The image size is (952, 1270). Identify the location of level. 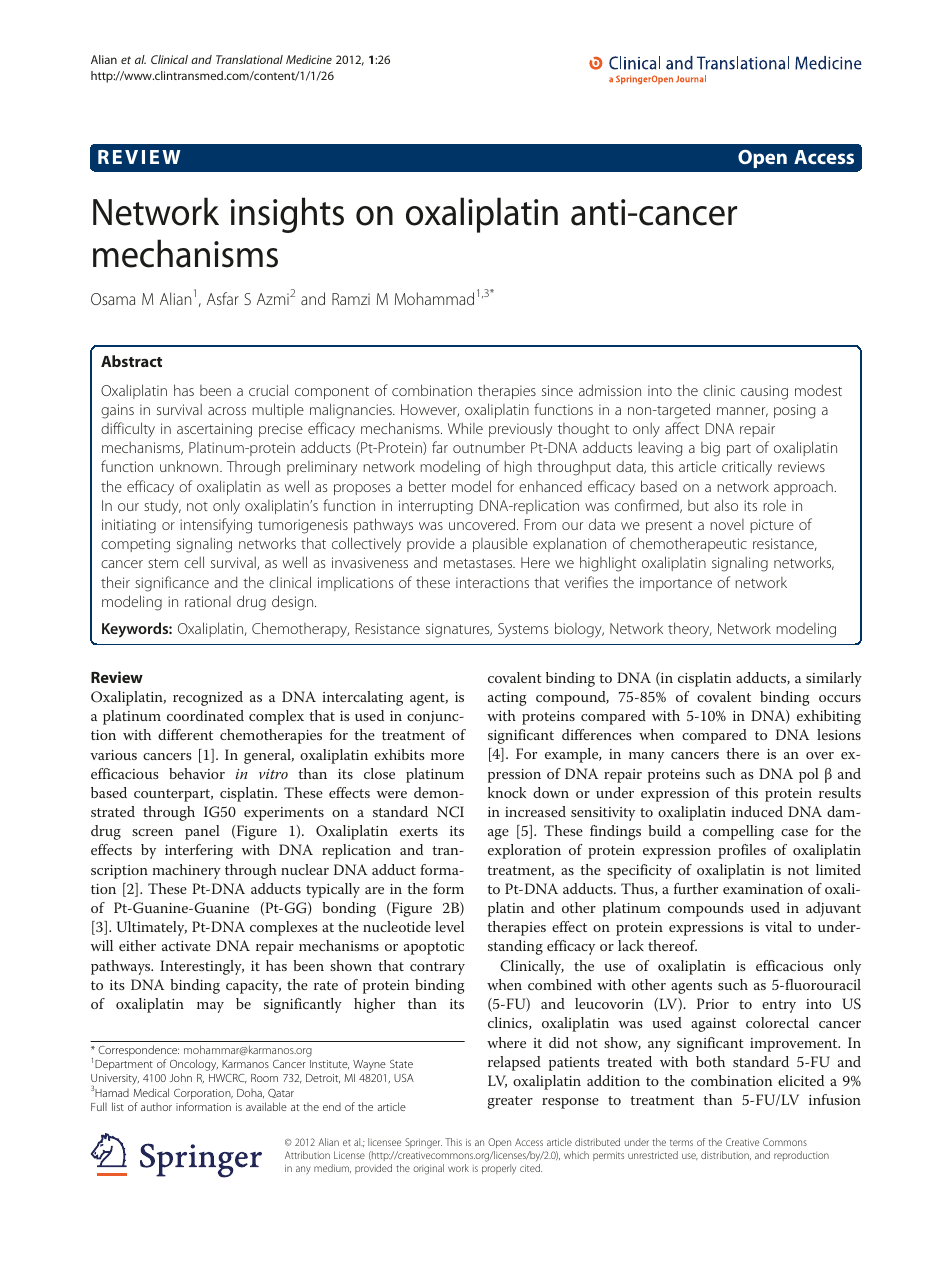
(449, 926).
